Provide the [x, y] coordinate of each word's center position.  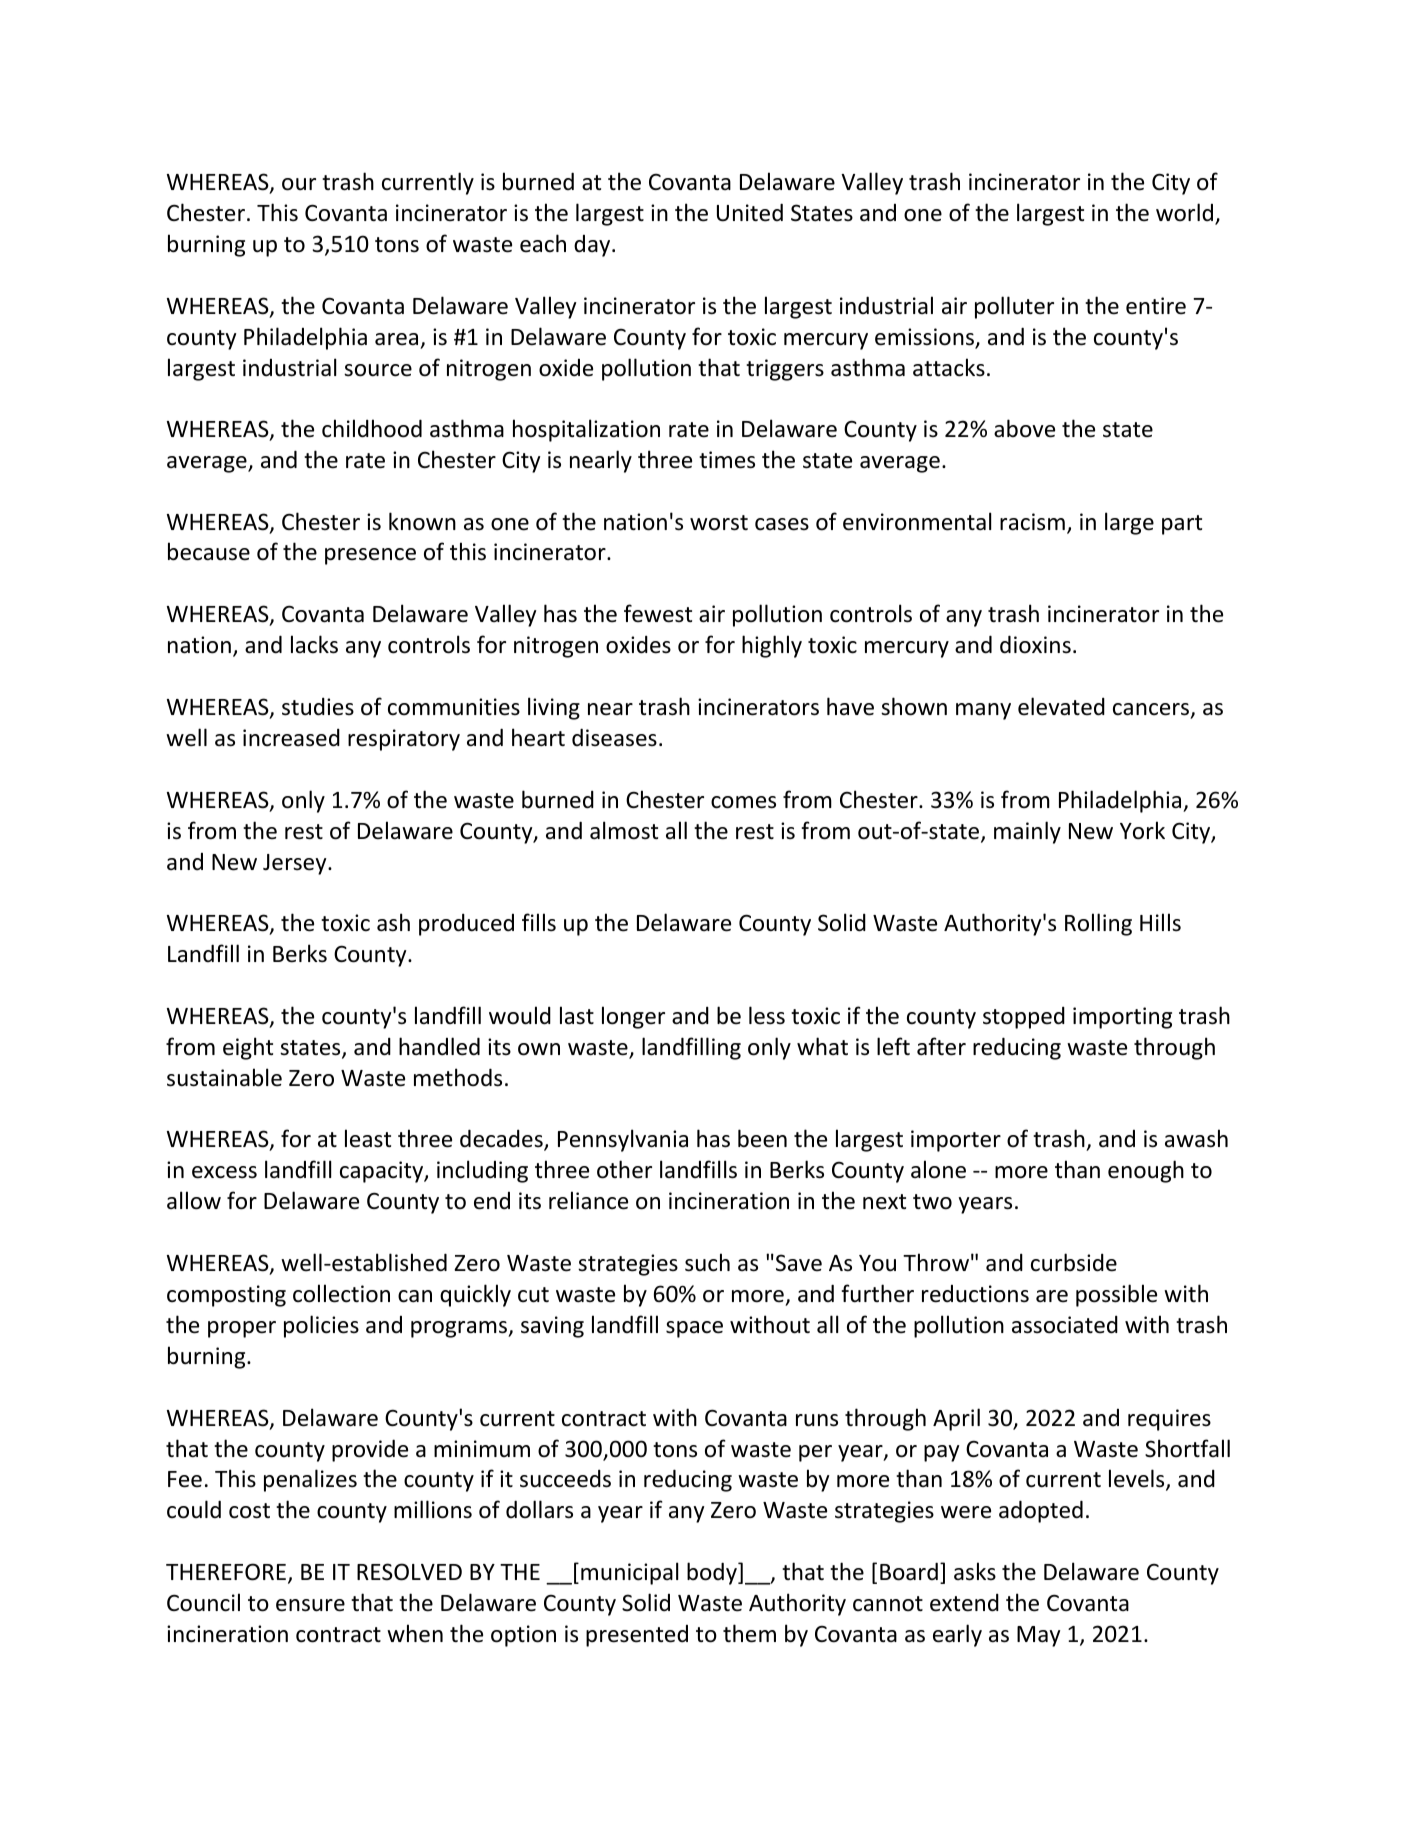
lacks [314, 644]
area [396, 339]
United [750, 212]
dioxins [1035, 644]
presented [637, 1636]
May [1038, 1636]
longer [633, 1017]
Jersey [296, 864]
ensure [310, 1605]
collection [341, 1293]
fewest [658, 613]
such [707, 1262]
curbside [1074, 1262]
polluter [1014, 307]
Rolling [1098, 924]
